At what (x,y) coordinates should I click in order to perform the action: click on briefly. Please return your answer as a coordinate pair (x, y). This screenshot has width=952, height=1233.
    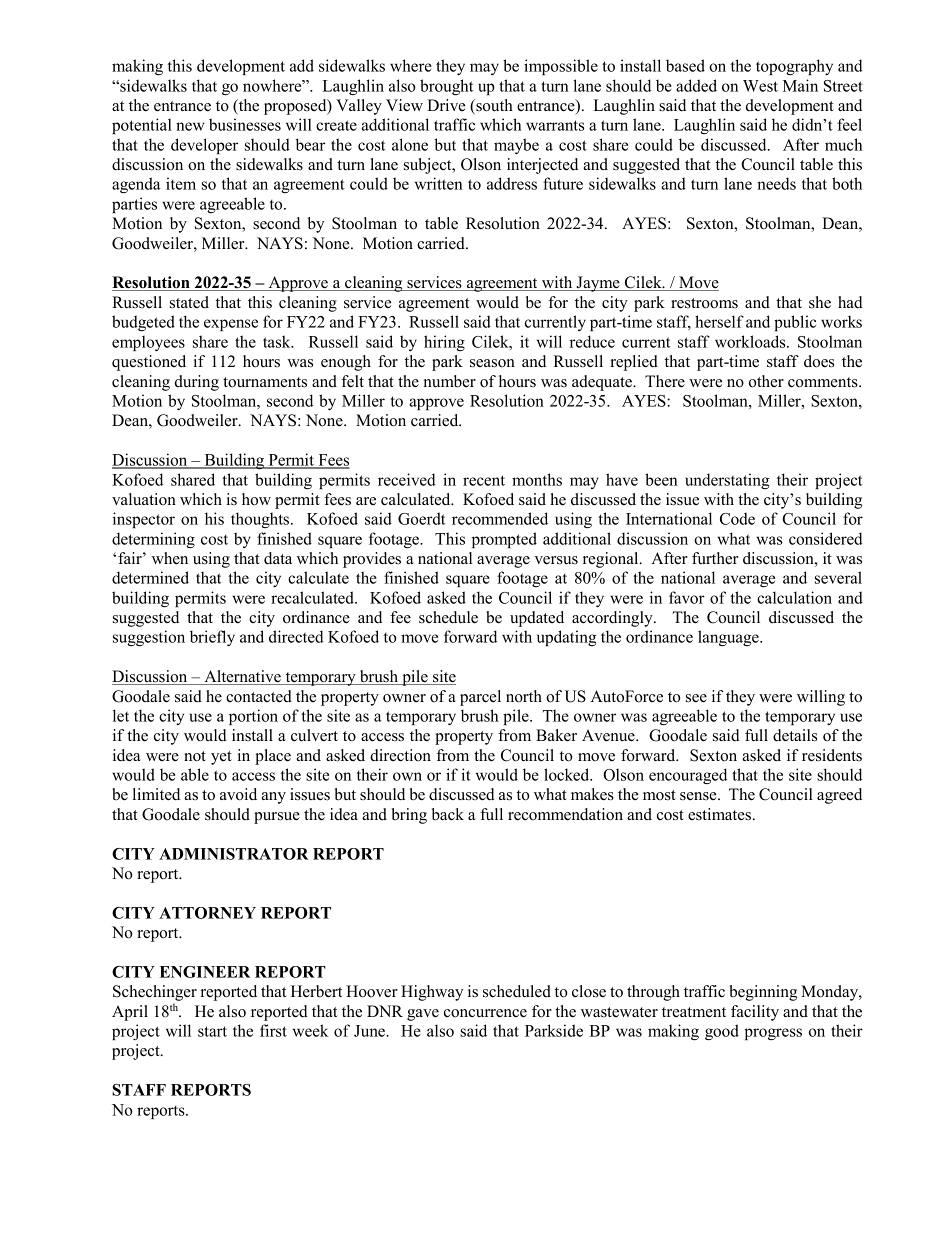
    Looking at the image, I should click on (212, 638).
